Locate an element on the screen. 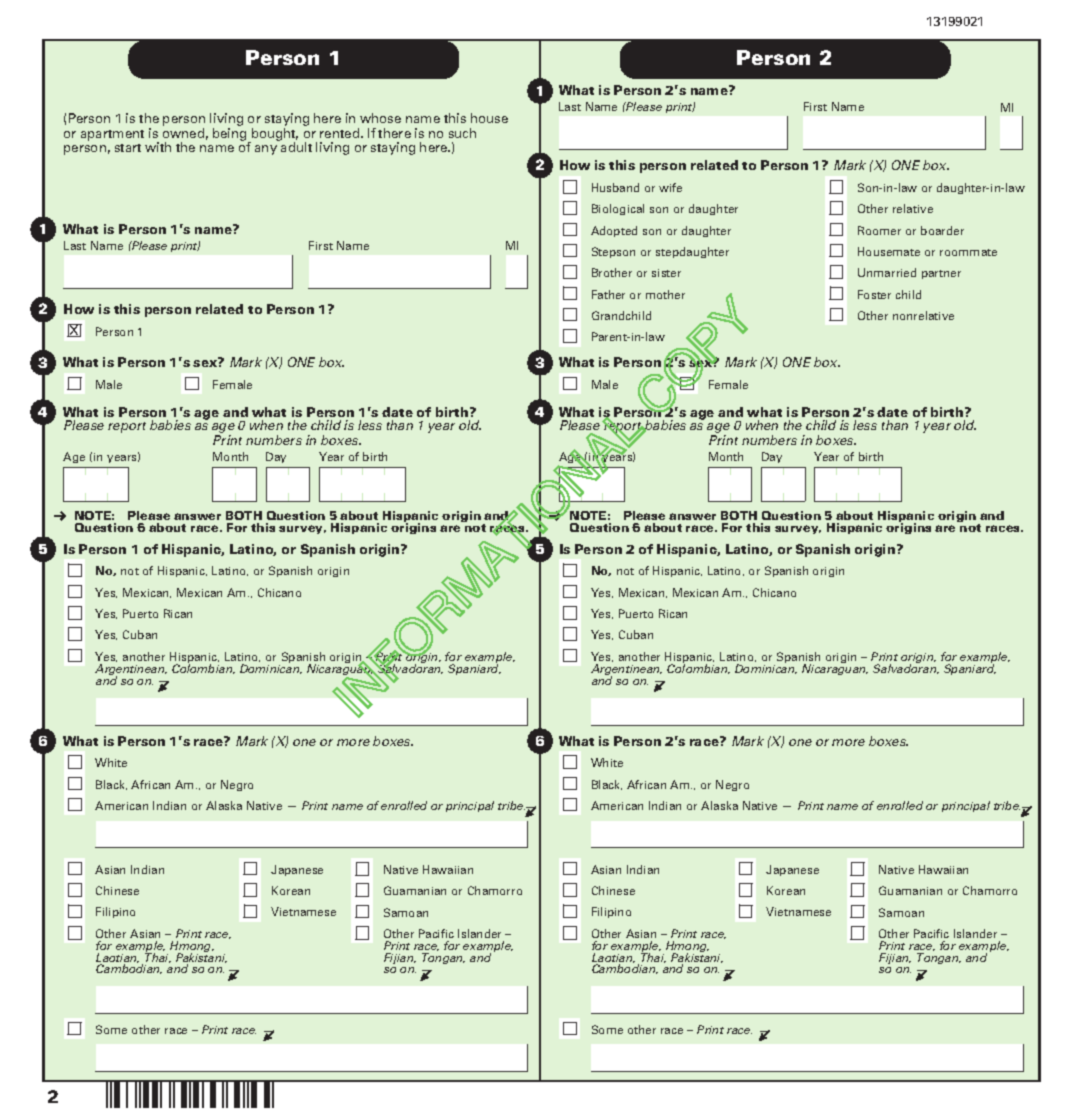 This screenshot has height=1119, width=1092. Foster is located at coordinates (874, 294).
